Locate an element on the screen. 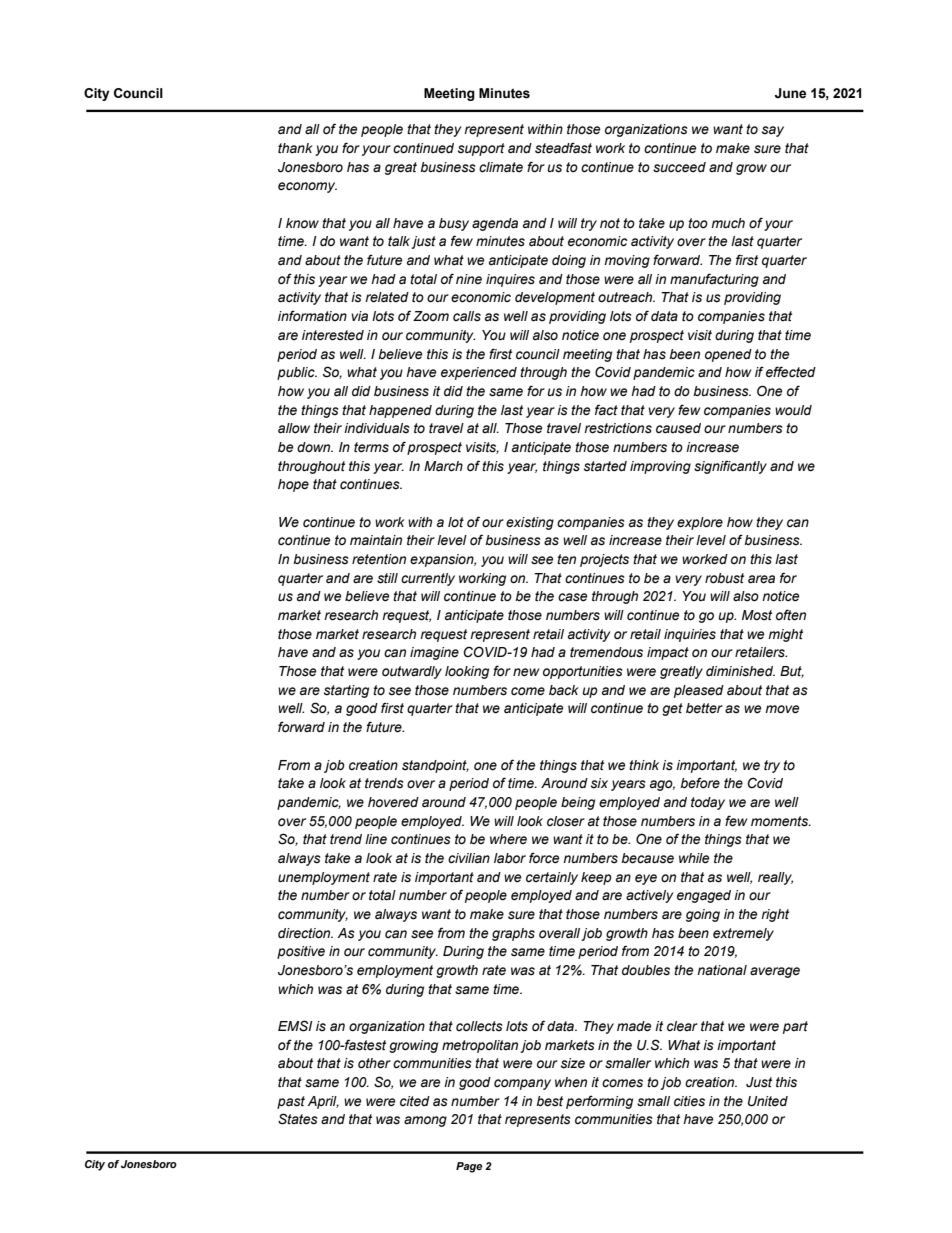 The image size is (952, 1233). engaged is located at coordinates (704, 896).
